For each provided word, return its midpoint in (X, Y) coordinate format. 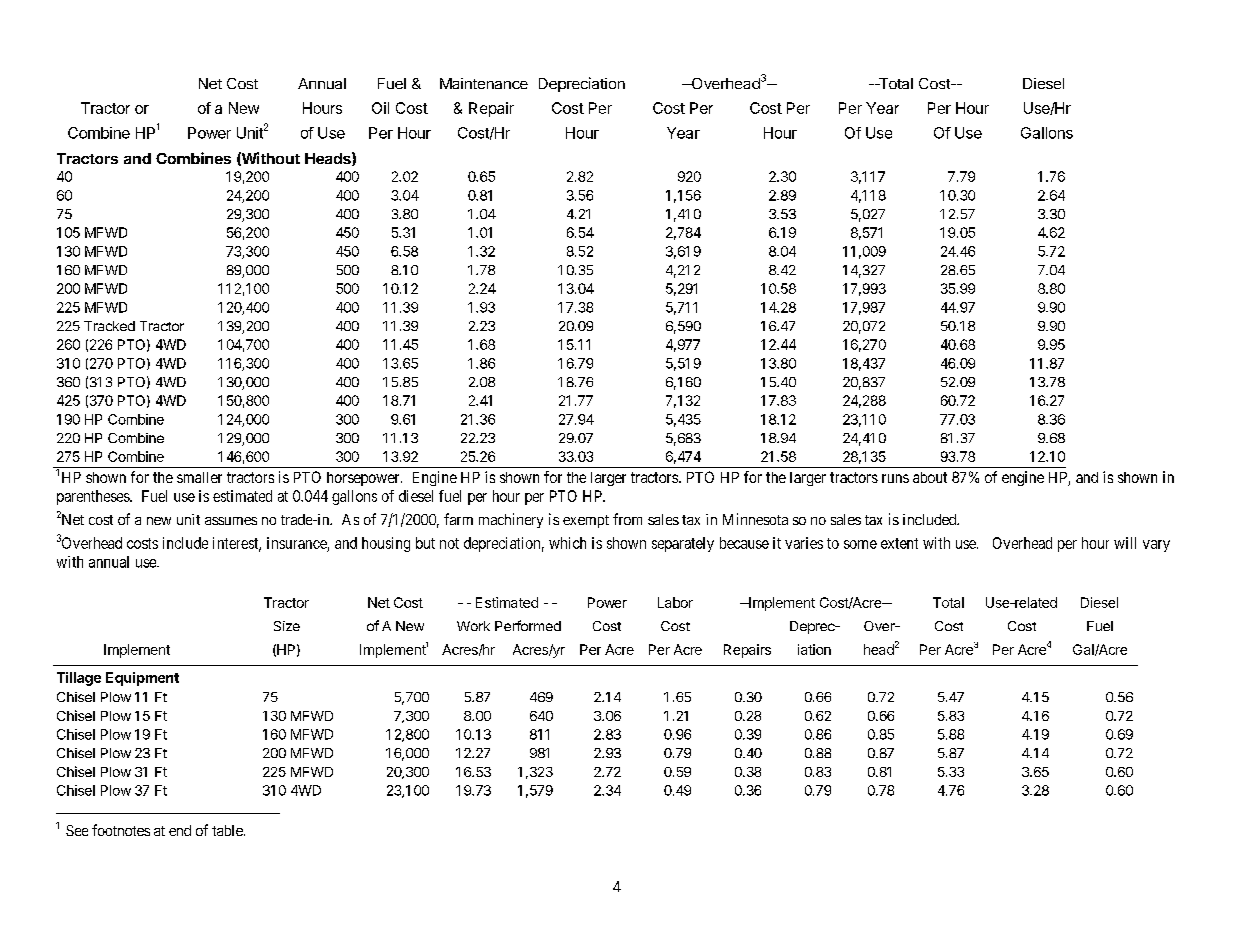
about (930, 477)
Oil (380, 108)
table (228, 830)
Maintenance (484, 83)
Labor (675, 602)
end (180, 830)
